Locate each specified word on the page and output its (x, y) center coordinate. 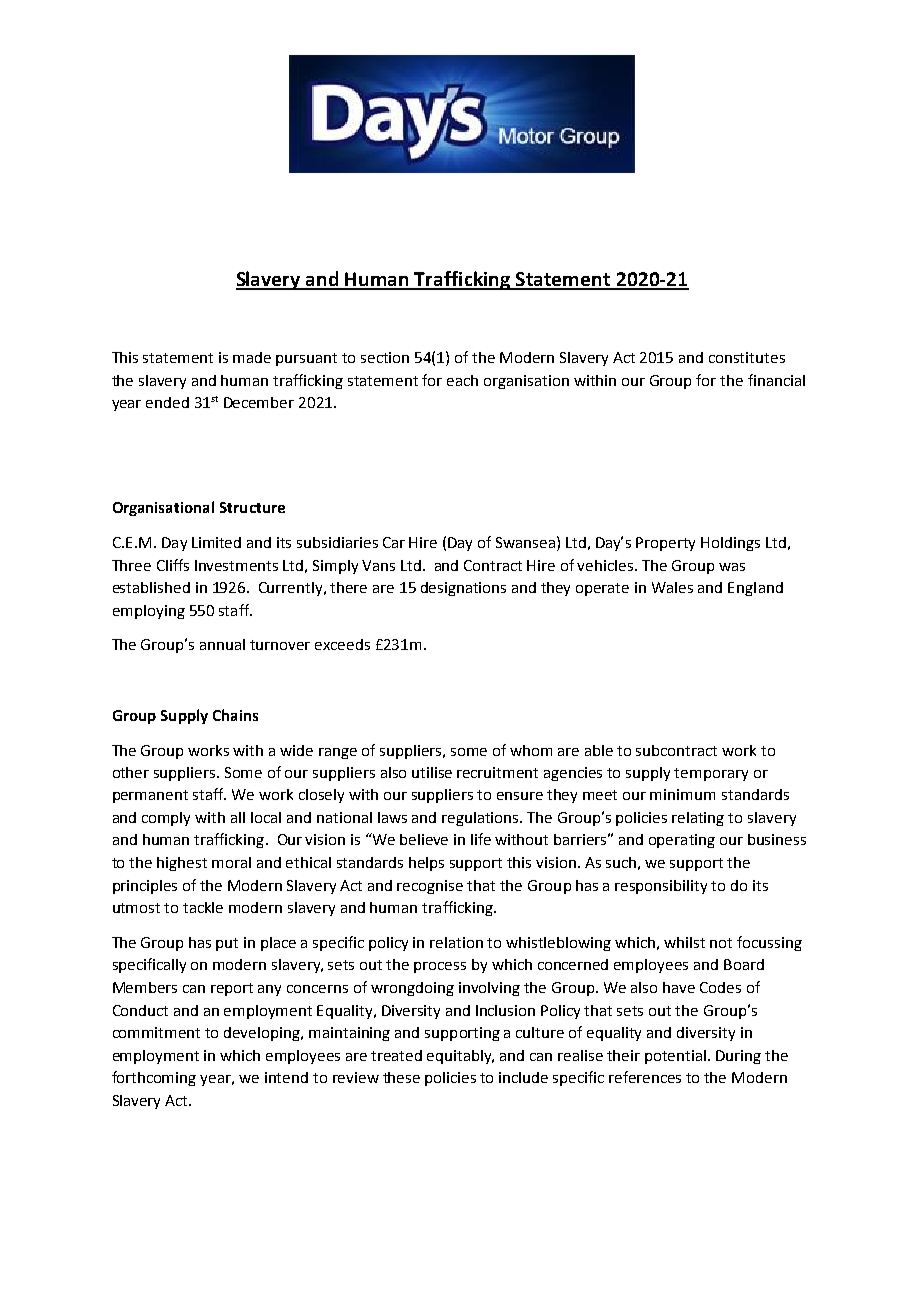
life (481, 839)
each (462, 380)
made (252, 357)
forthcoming (154, 1078)
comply (166, 819)
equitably (460, 1057)
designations (463, 589)
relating (698, 819)
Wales (672, 587)
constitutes (747, 357)
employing (149, 612)
